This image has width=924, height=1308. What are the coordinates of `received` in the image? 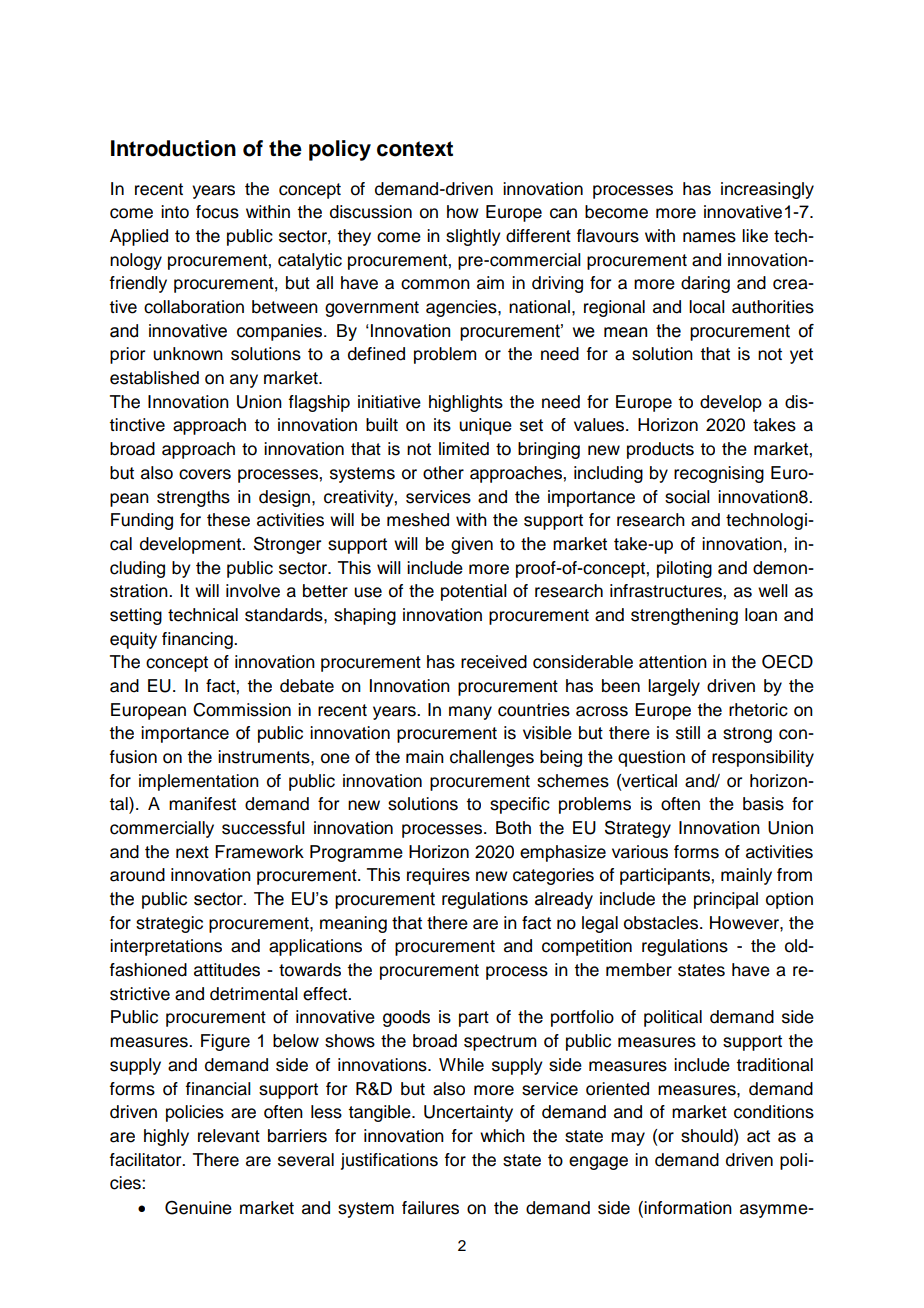 It's located at (494, 662).
